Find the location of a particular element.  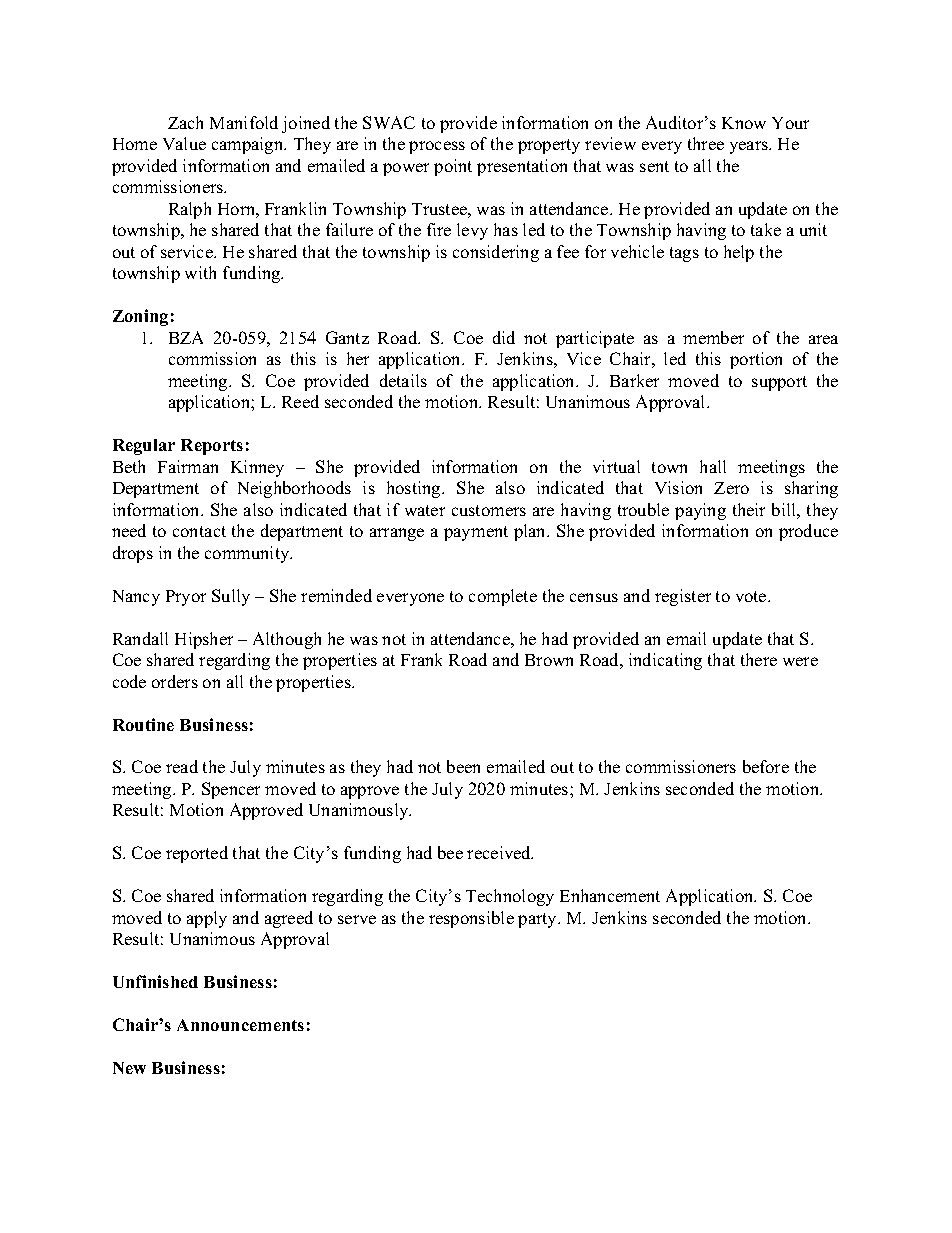

years is located at coordinates (750, 147).
